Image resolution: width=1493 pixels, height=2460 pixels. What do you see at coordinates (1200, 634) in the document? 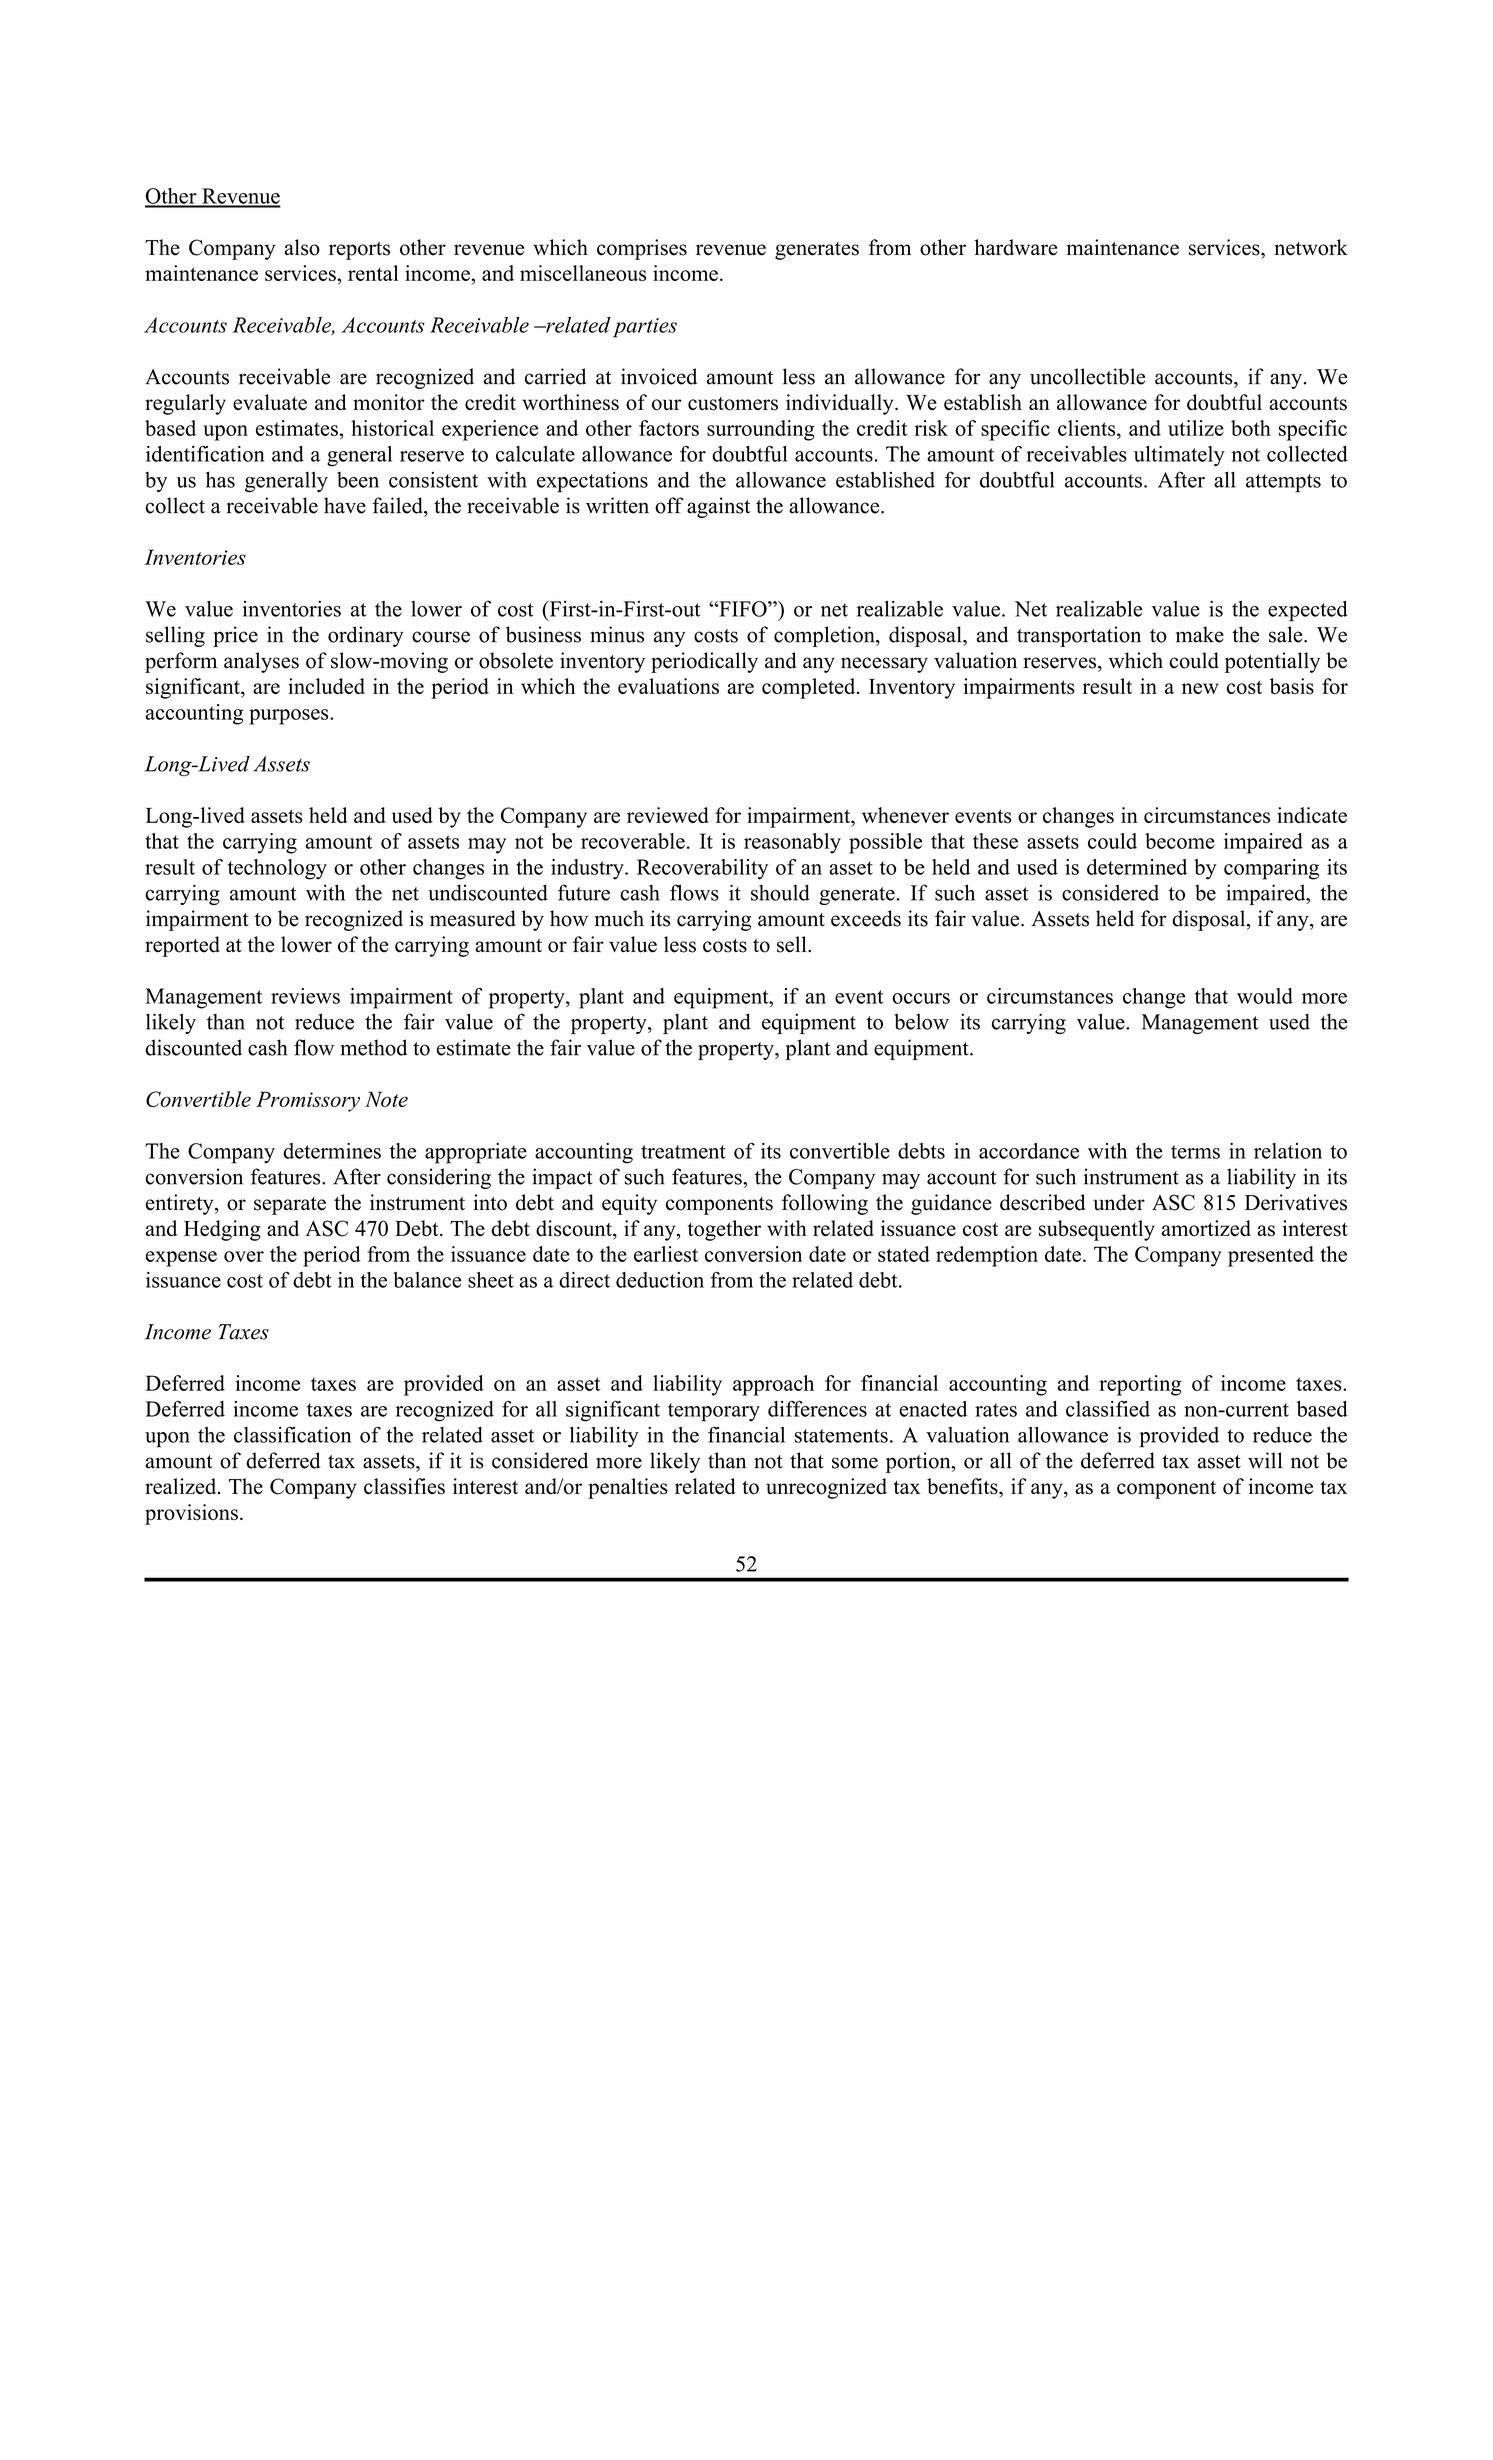
I see `make` at bounding box center [1200, 634].
